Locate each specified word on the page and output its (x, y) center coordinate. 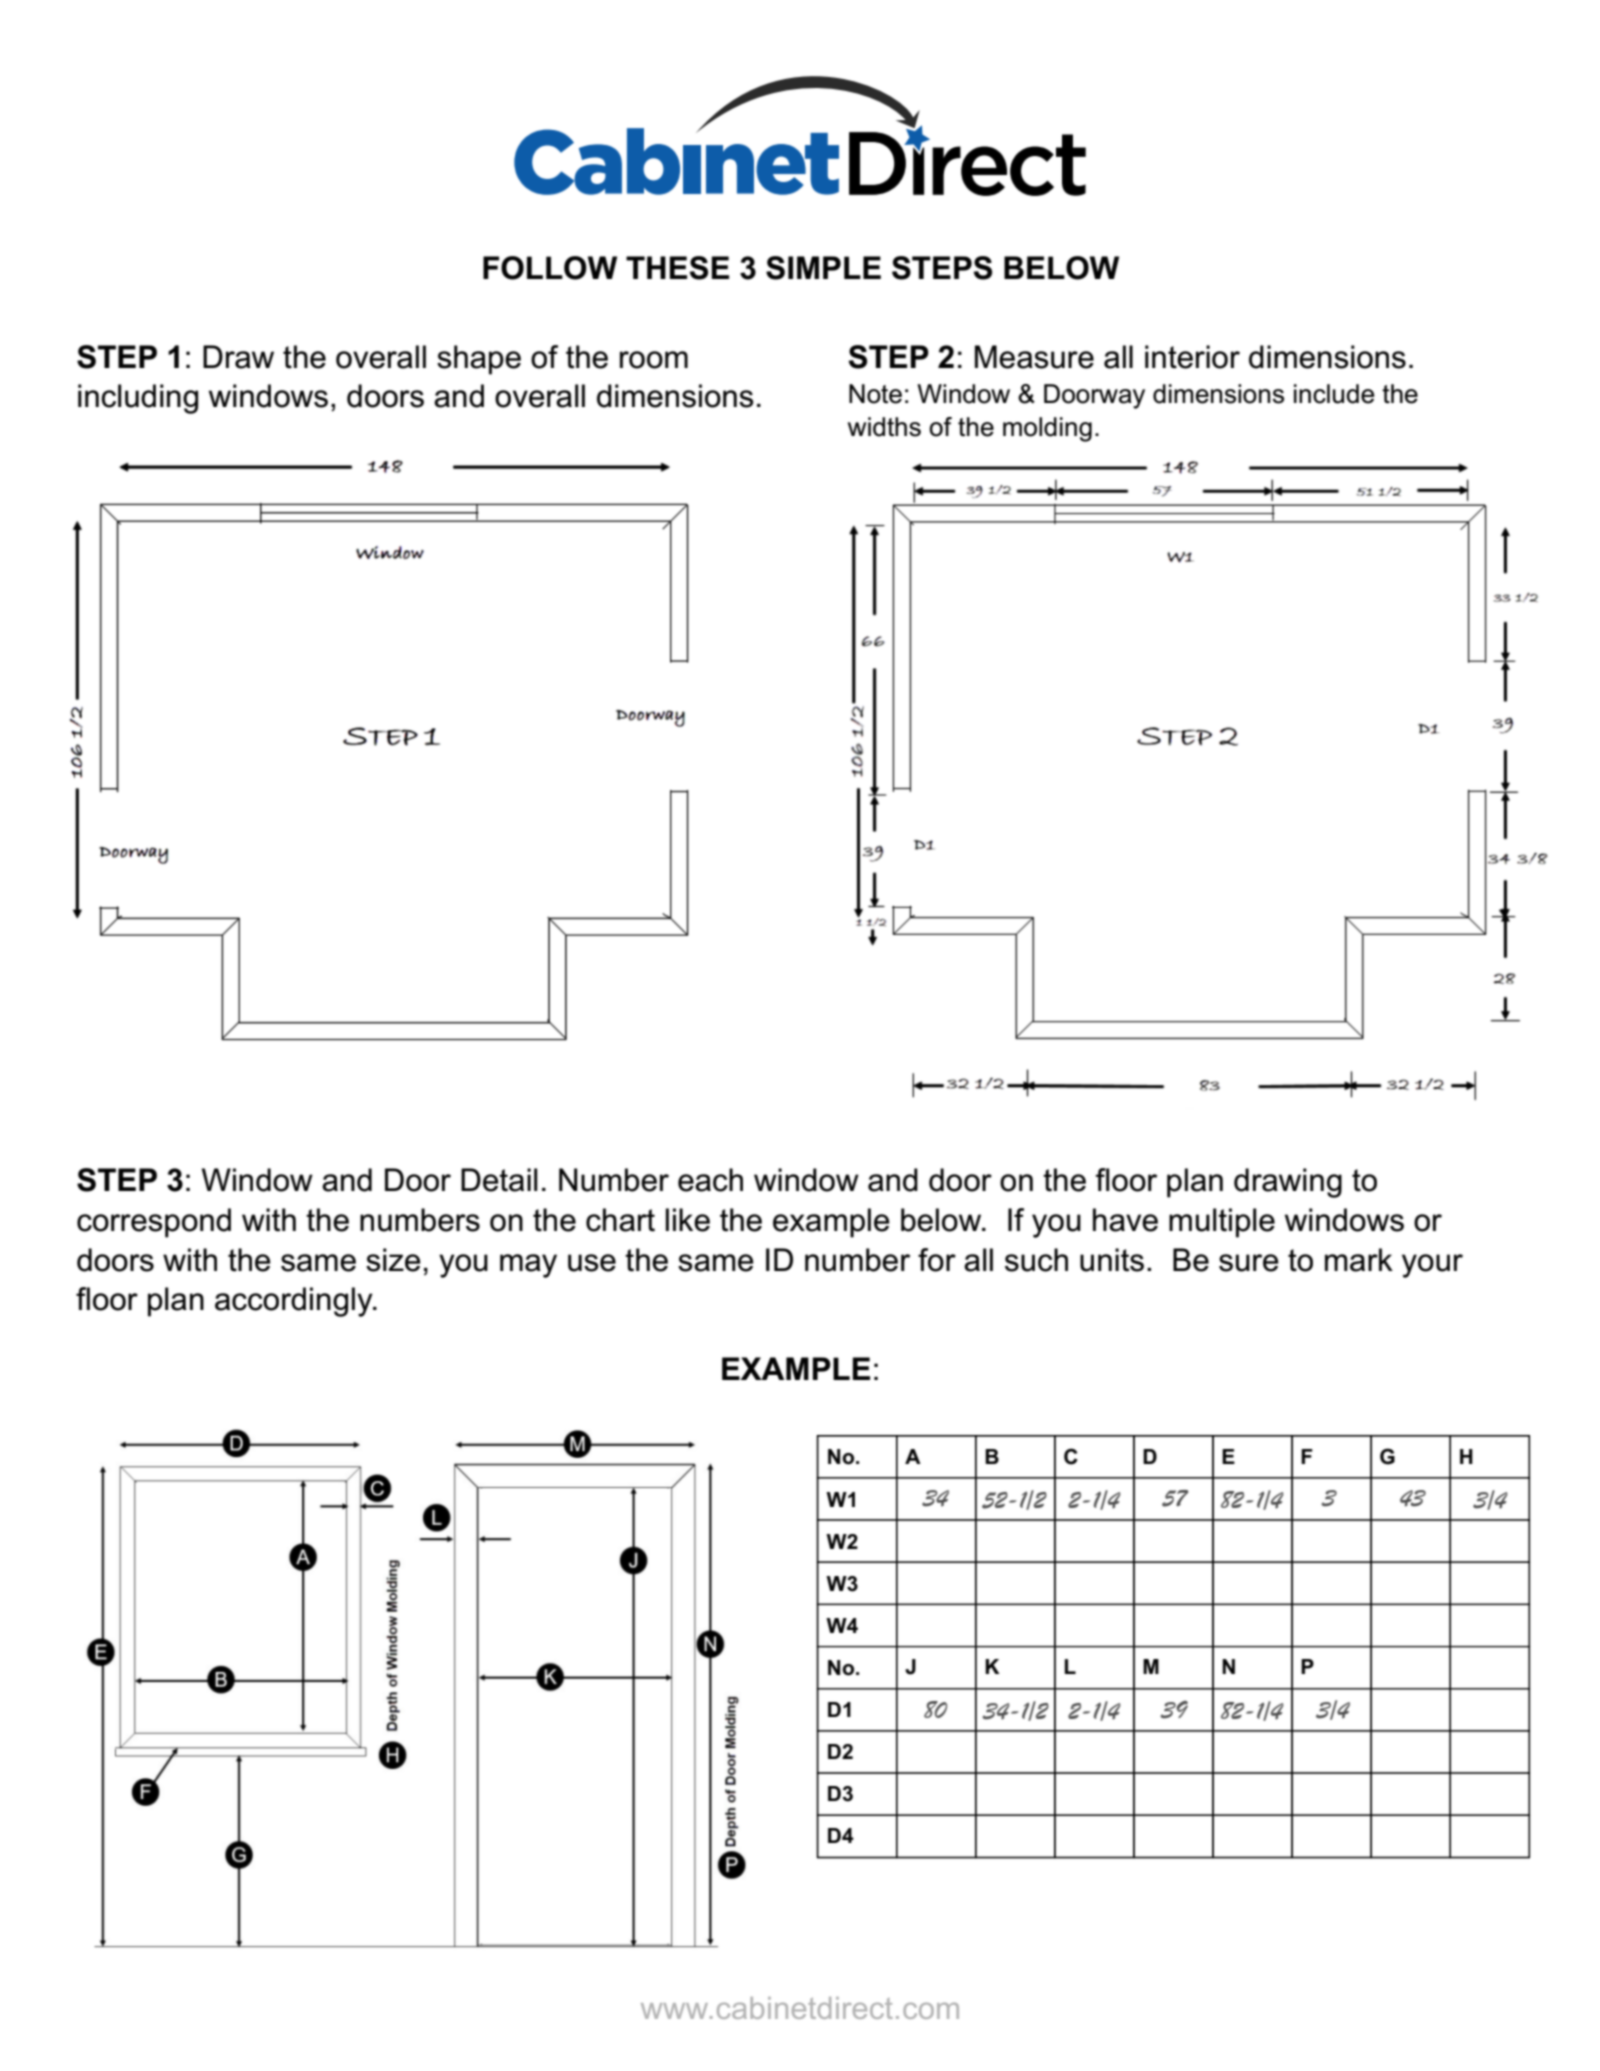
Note (875, 394)
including (138, 399)
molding (1047, 429)
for (937, 1260)
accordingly (295, 1302)
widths (884, 427)
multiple (1222, 1223)
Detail (499, 1180)
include (1334, 394)
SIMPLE (823, 268)
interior (1192, 357)
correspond (154, 1223)
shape (479, 360)
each (710, 1180)
